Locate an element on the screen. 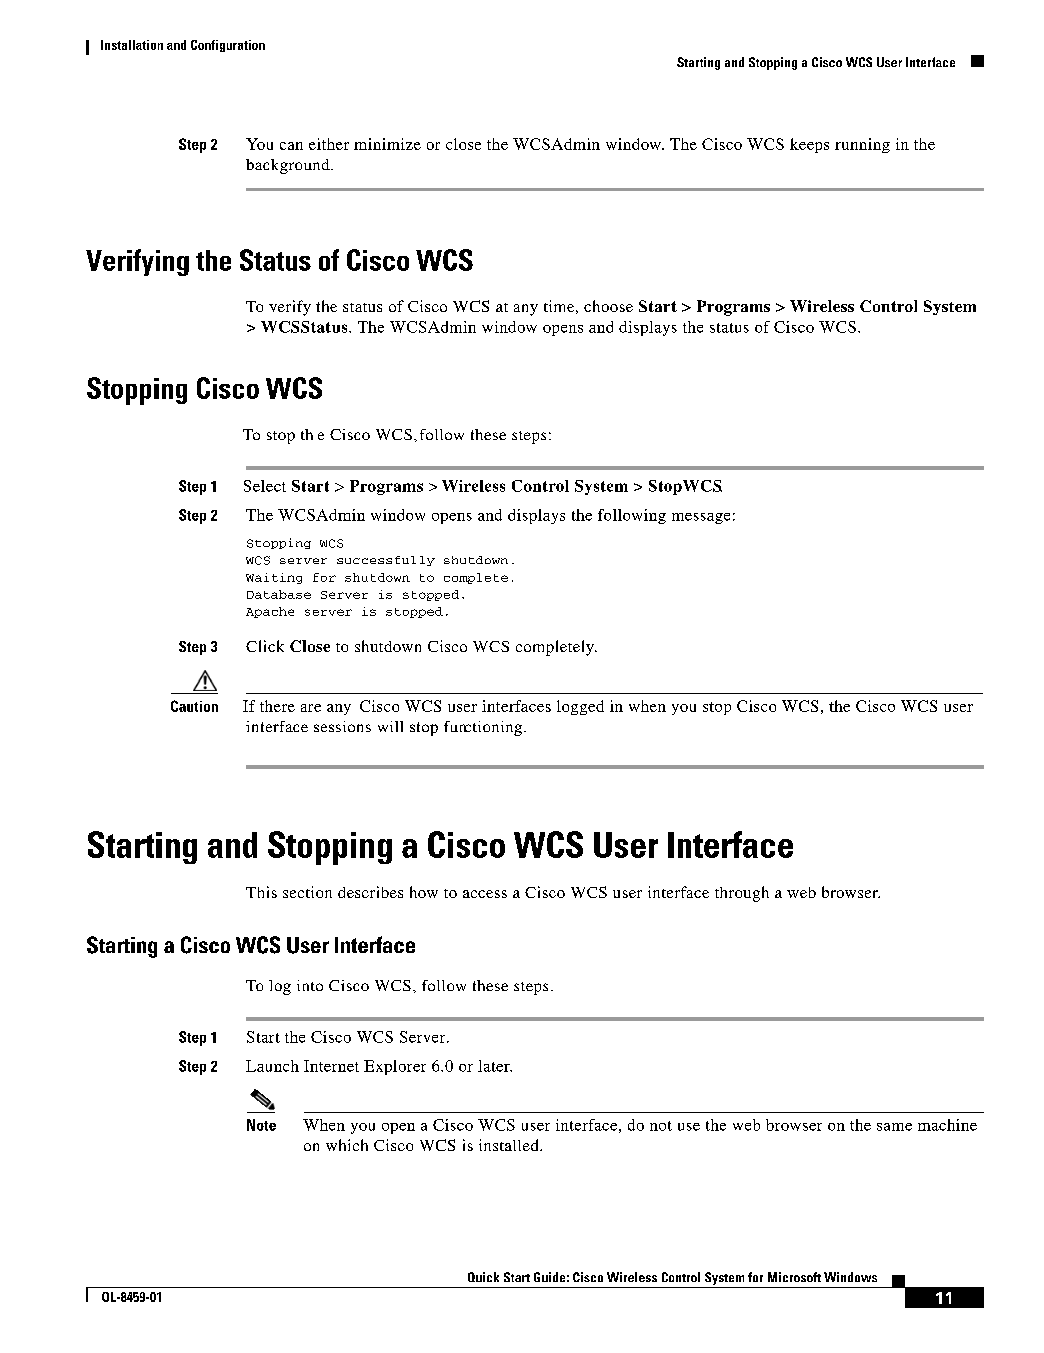  Click is located at coordinates (265, 646).
